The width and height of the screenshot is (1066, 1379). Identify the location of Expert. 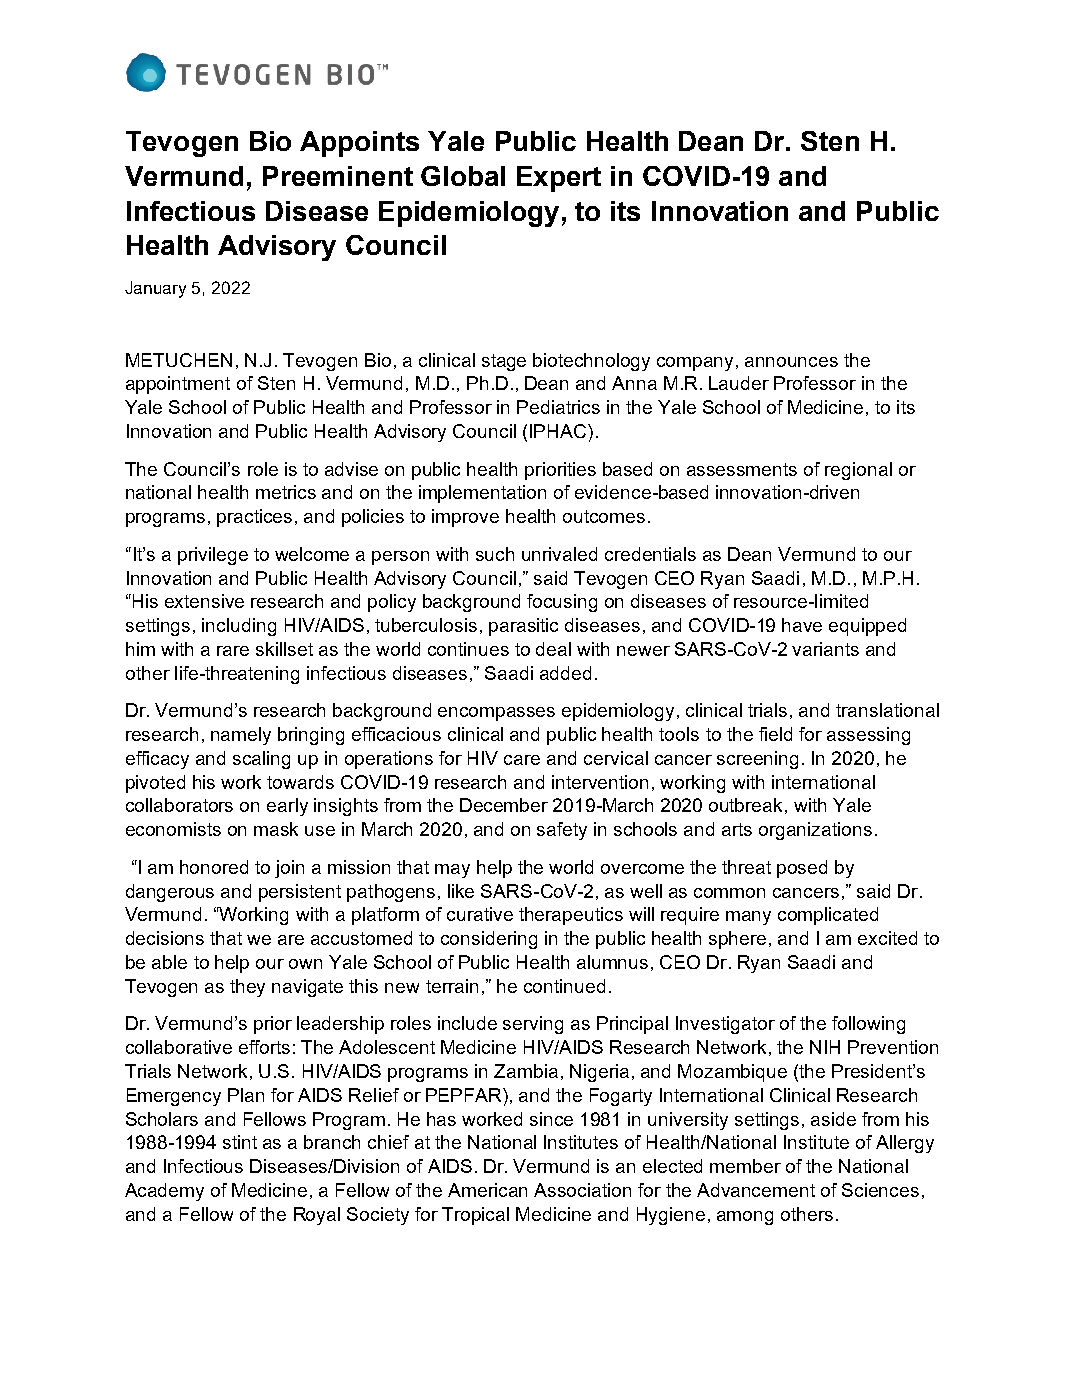
(559, 179).
